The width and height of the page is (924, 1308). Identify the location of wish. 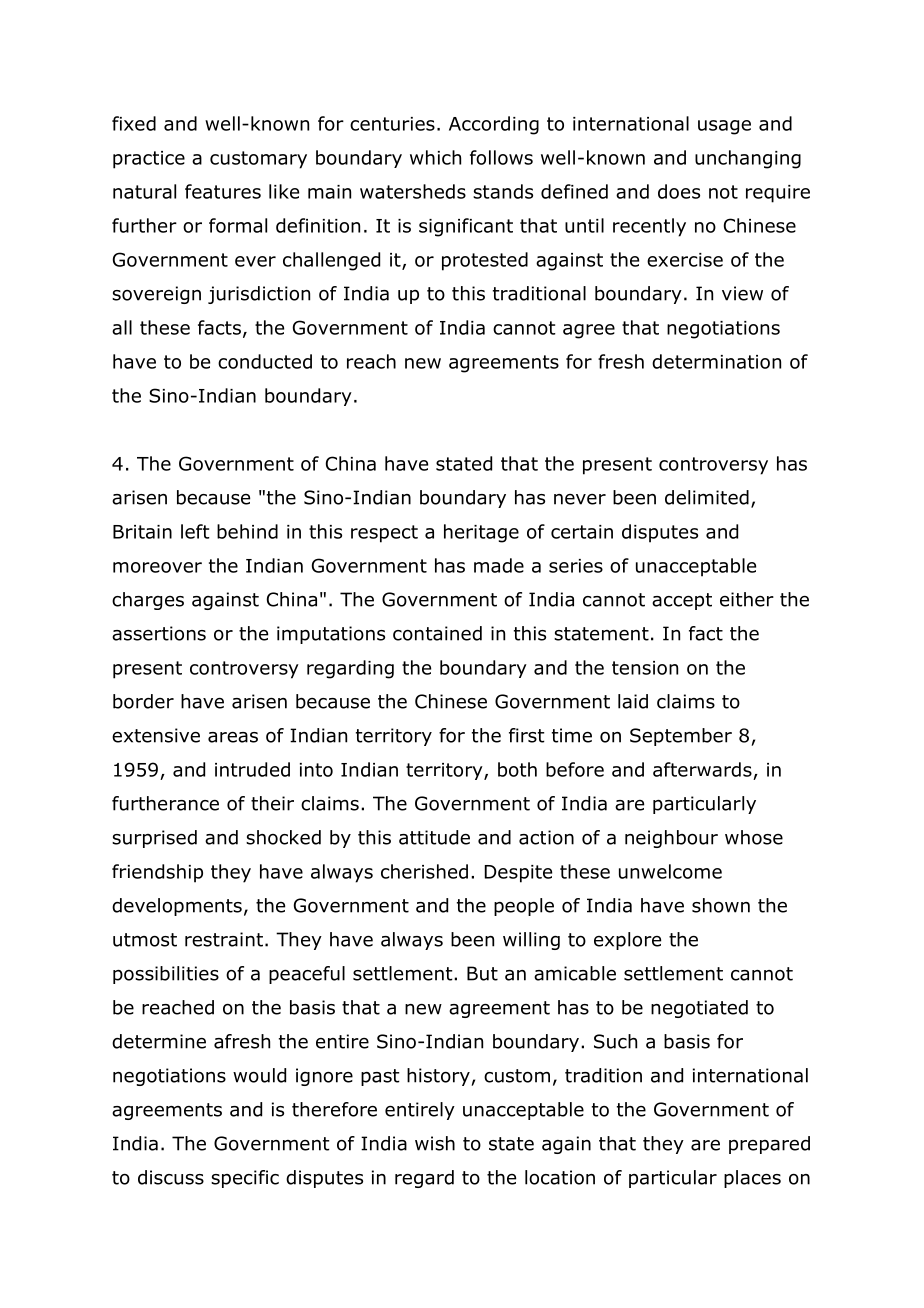
(435, 1143).
